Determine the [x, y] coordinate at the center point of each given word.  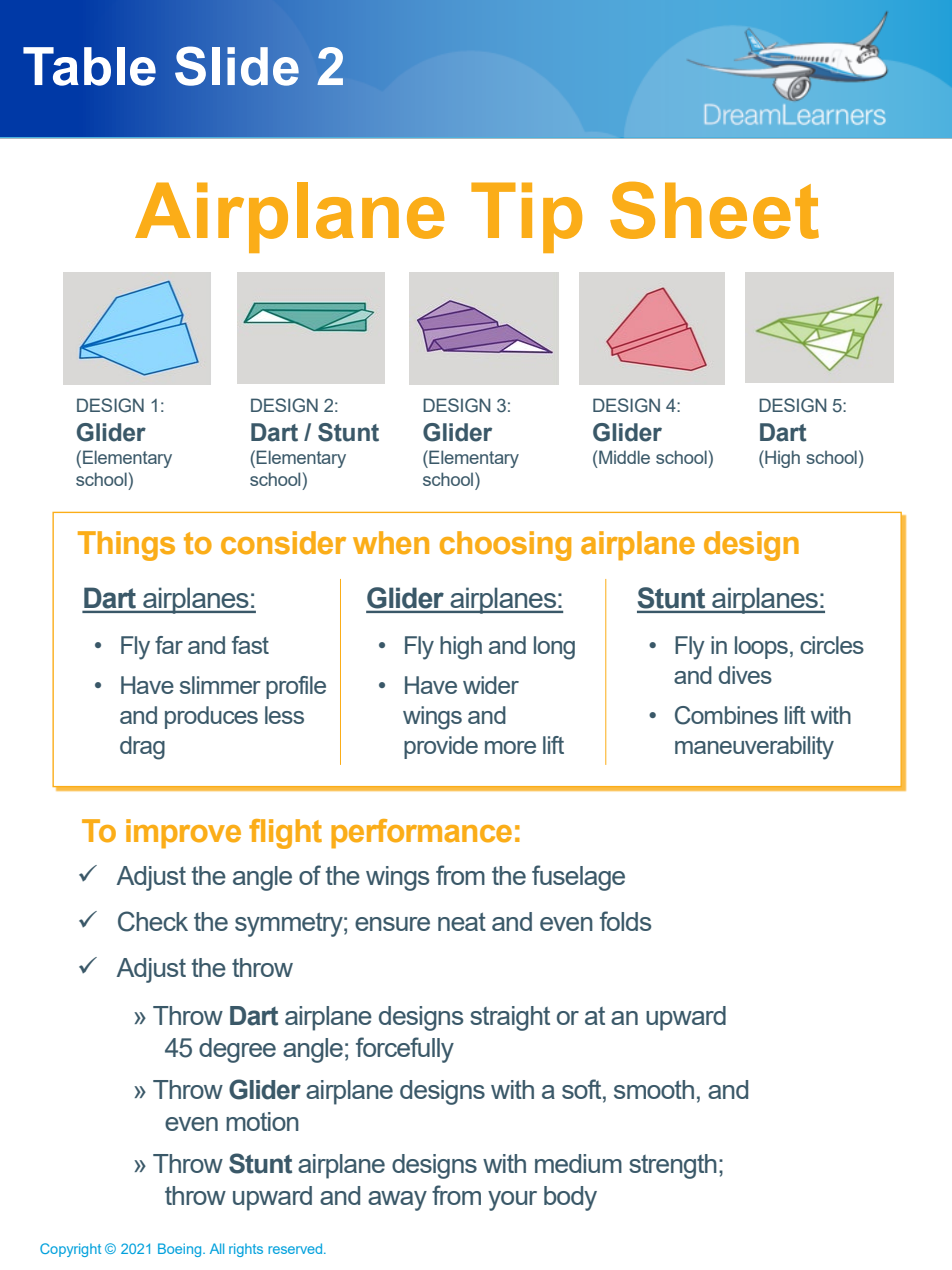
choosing [505, 546]
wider [491, 685]
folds [625, 921]
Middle [624, 457]
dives [745, 675]
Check [153, 921]
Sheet [714, 210]
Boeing [181, 1250]
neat [462, 921]
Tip [526, 217]
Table [89, 66]
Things [126, 546]
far [169, 645]
